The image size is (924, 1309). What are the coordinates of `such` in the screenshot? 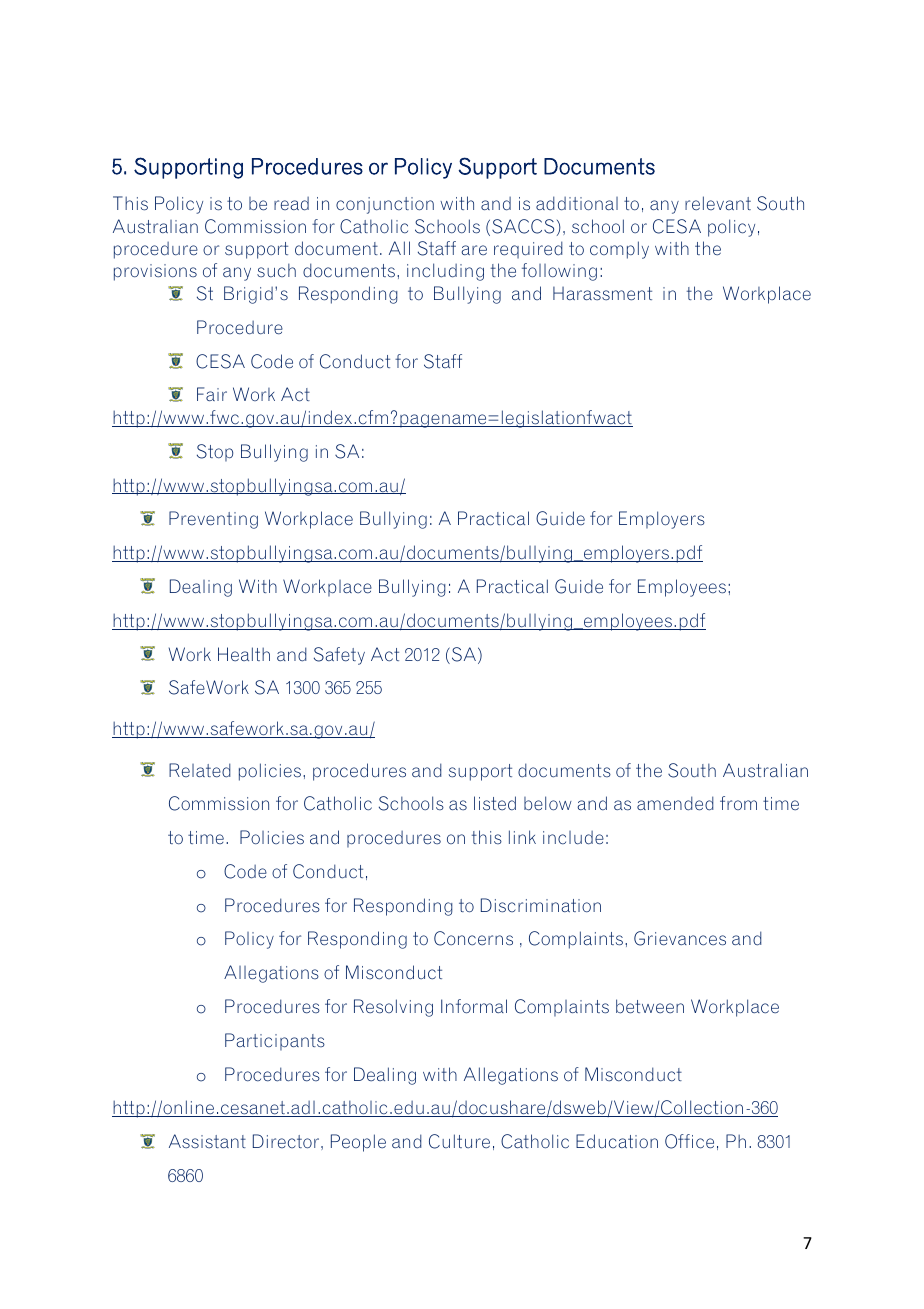 It's located at (276, 270).
